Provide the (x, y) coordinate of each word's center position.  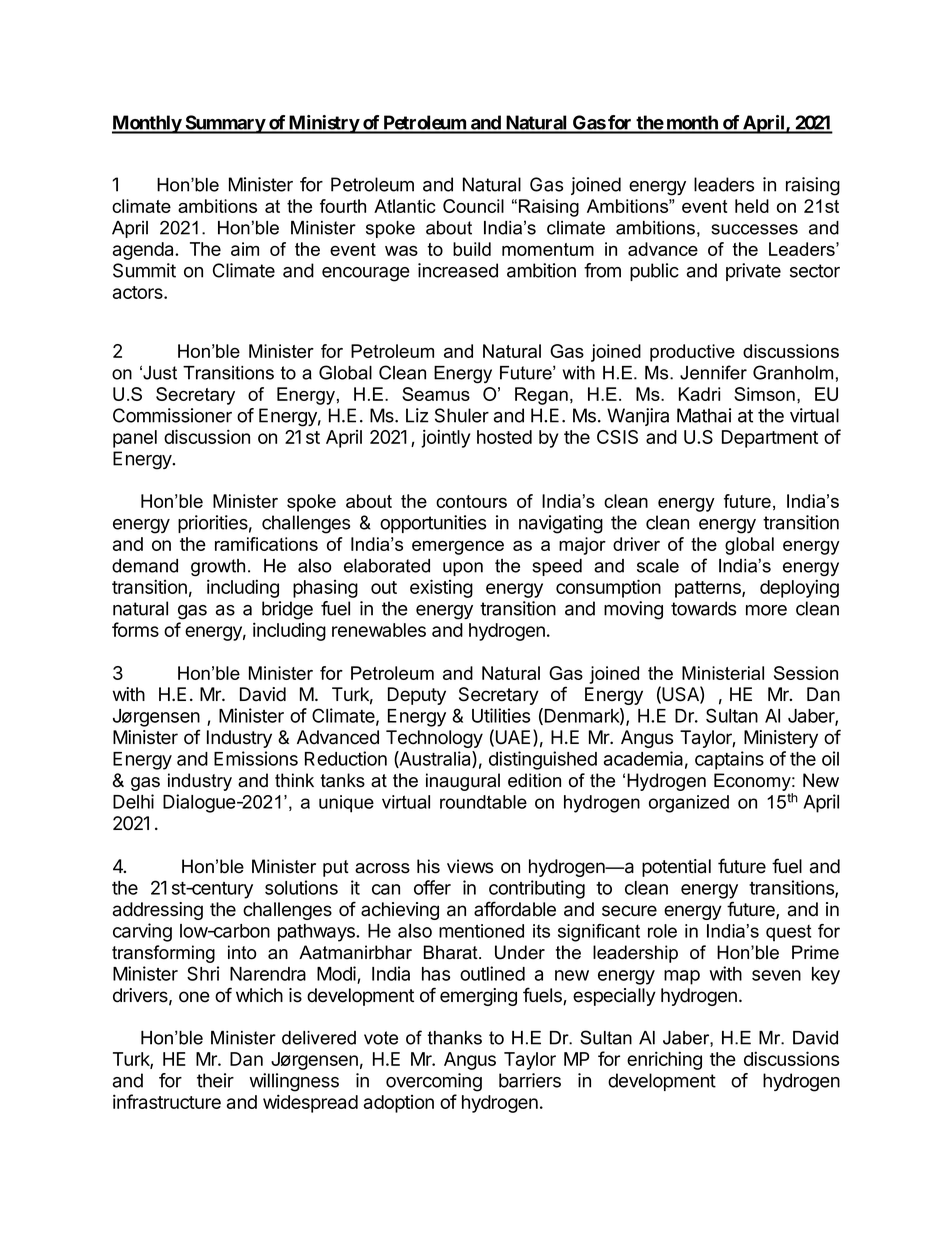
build (472, 249)
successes (754, 229)
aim (245, 249)
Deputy (417, 696)
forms (135, 629)
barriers (530, 1080)
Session (806, 673)
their (215, 1080)
